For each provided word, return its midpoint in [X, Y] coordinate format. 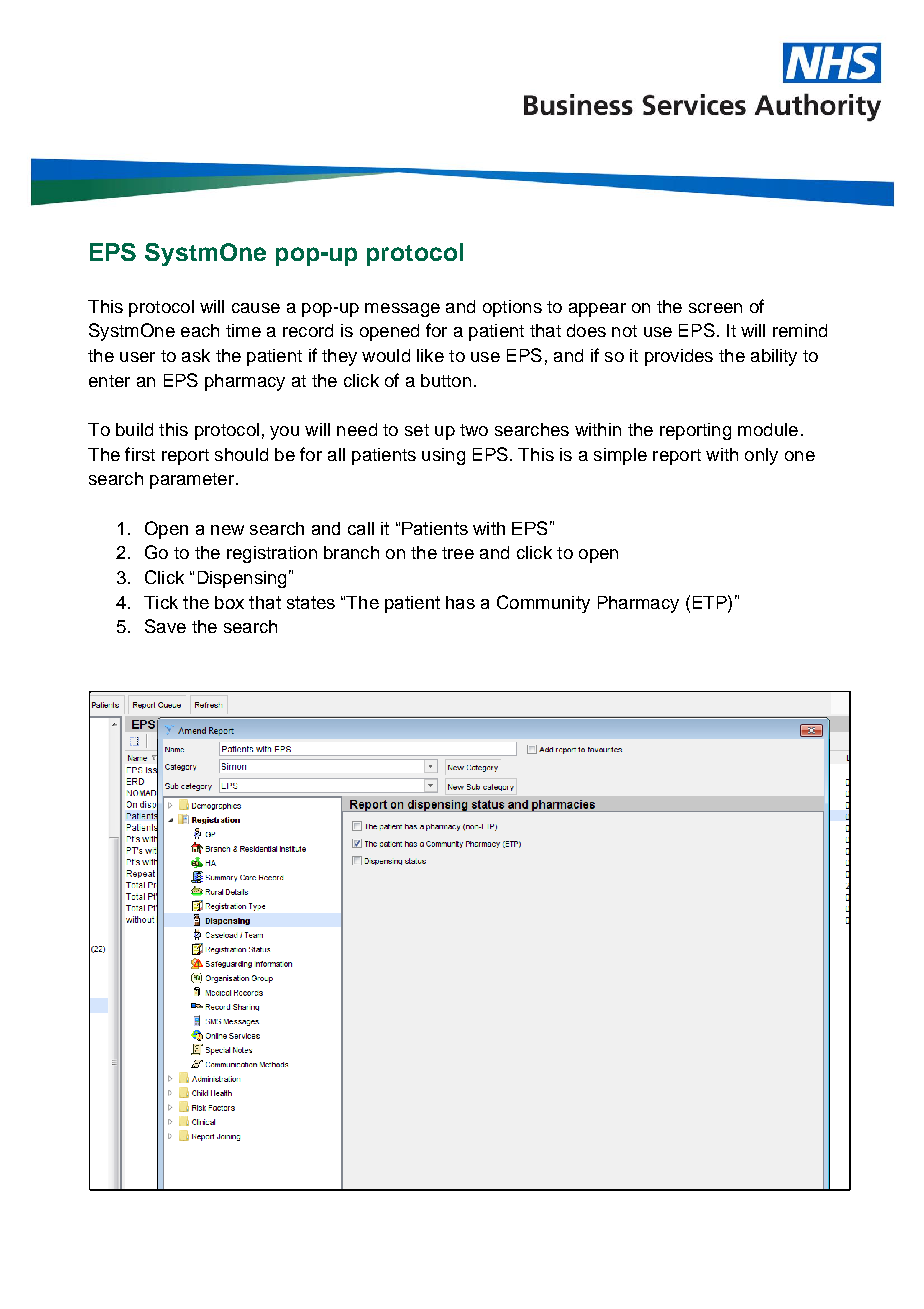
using [443, 456]
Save [165, 626]
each [200, 330]
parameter [192, 481]
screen [715, 308]
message [402, 310]
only [761, 456]
